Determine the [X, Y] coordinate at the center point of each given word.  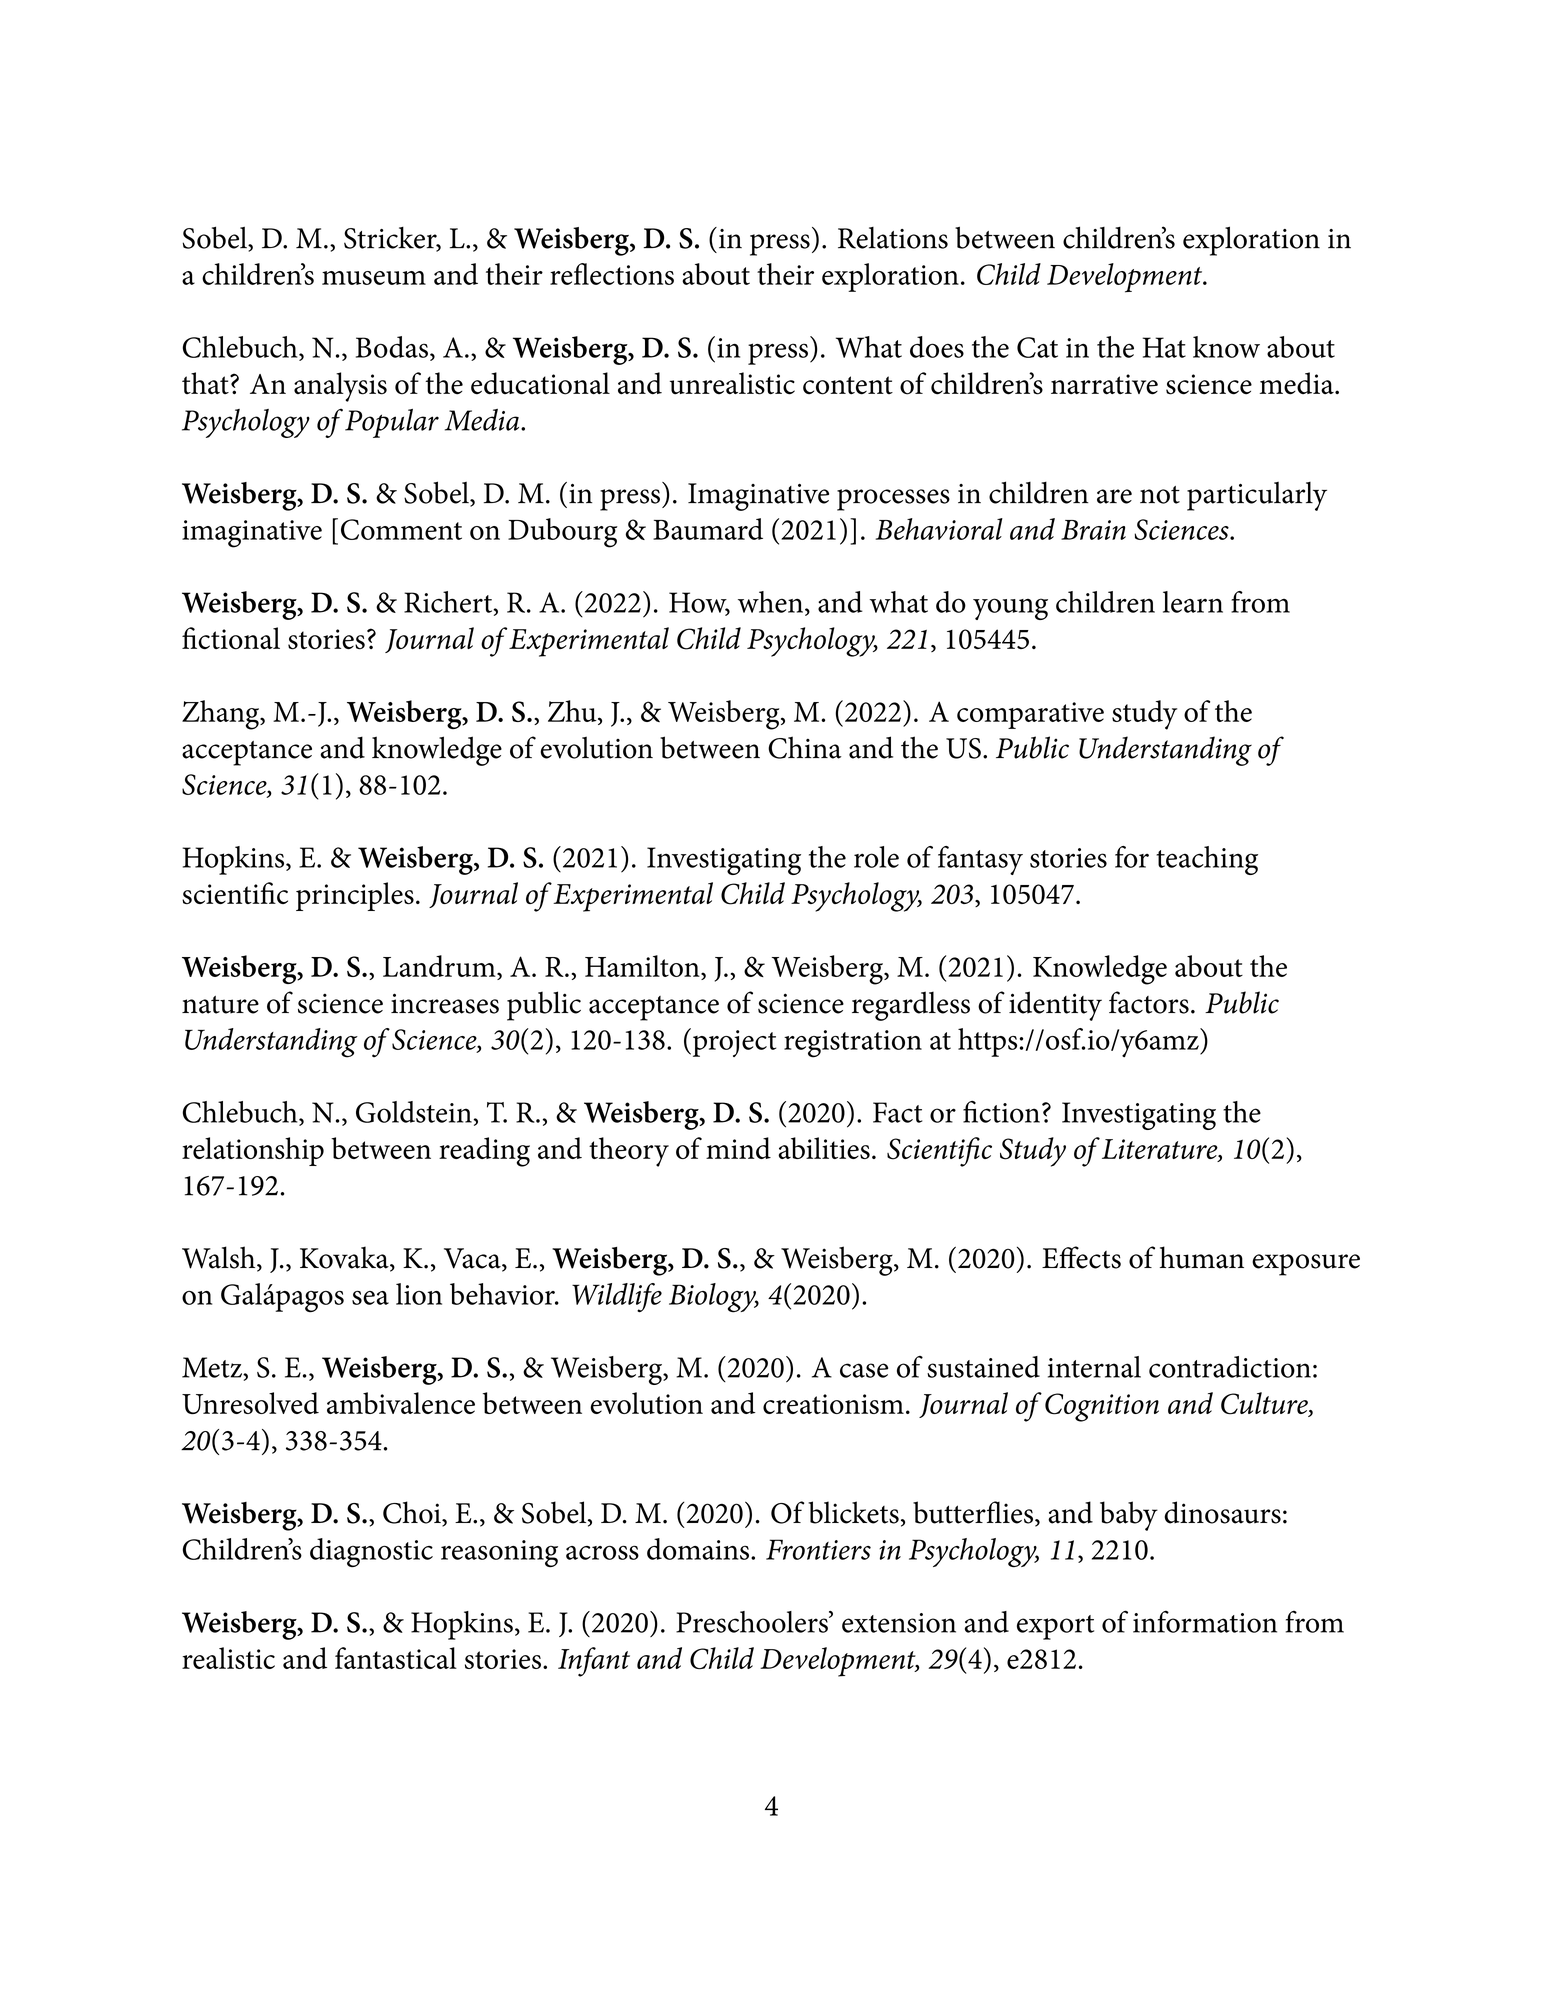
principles [355, 896]
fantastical [396, 1658]
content [848, 385]
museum [374, 278]
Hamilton [643, 966]
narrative [1104, 384]
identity [1055, 1006]
